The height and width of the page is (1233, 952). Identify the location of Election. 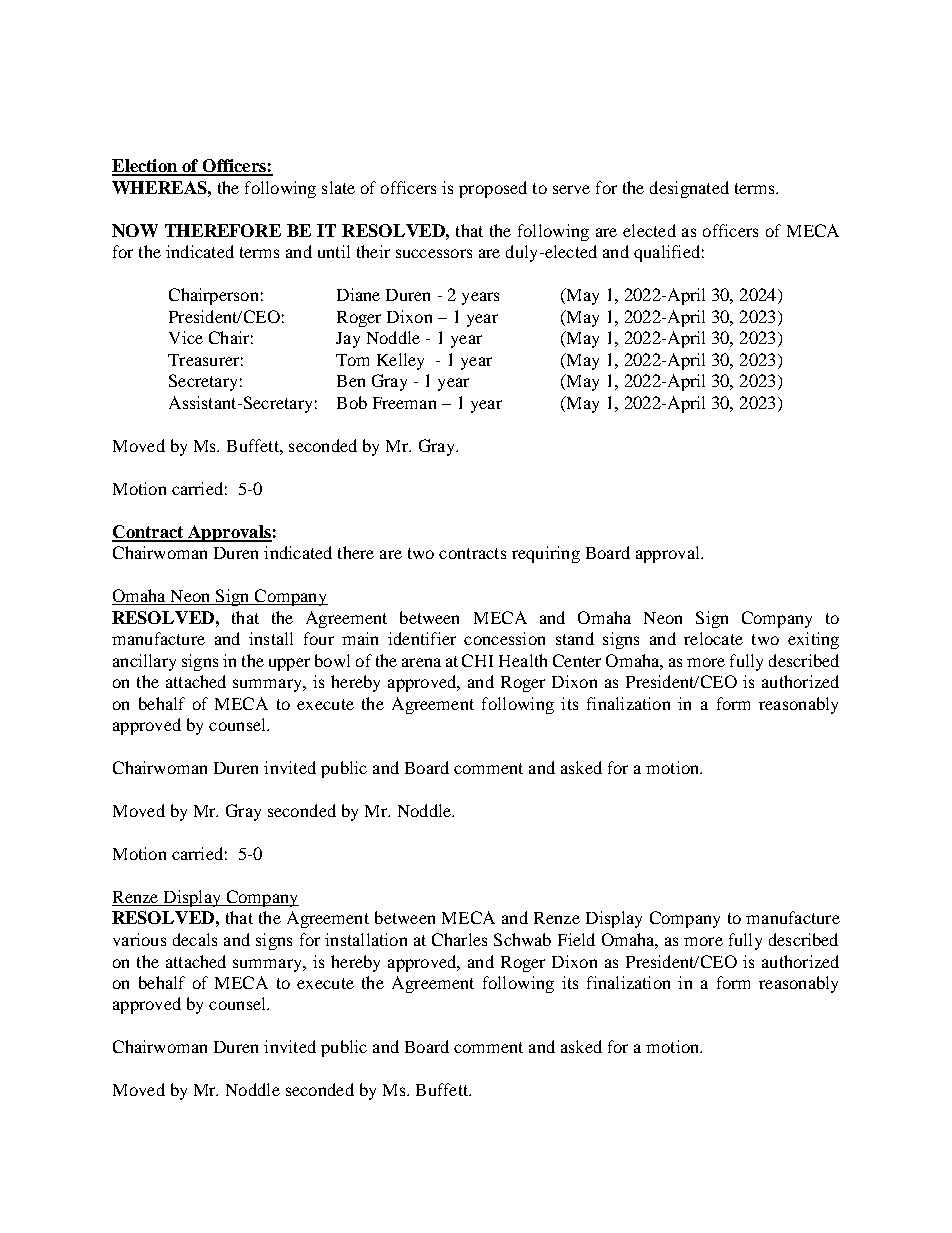
(145, 167).
